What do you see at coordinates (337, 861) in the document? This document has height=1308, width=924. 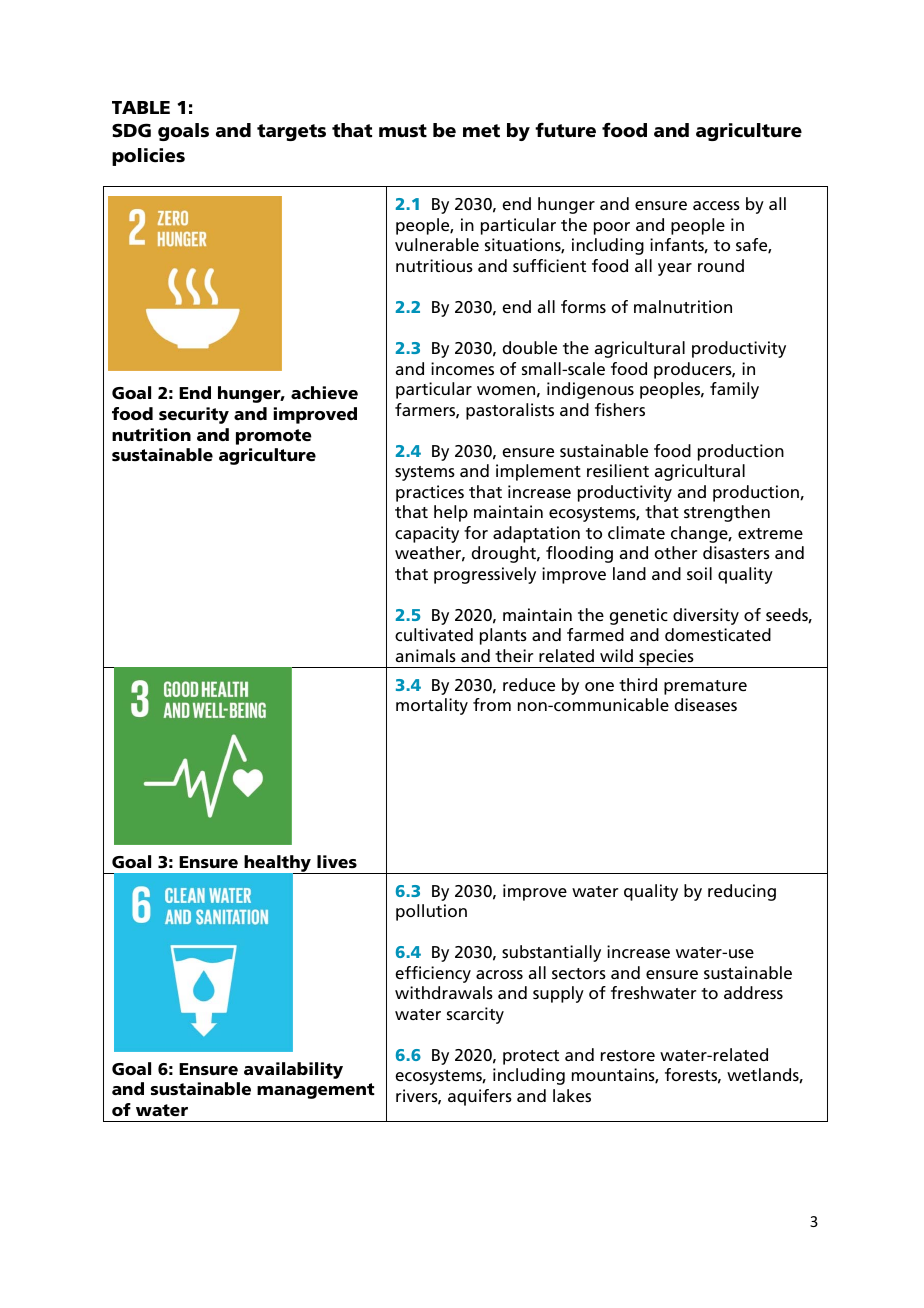 I see `lives` at bounding box center [337, 861].
